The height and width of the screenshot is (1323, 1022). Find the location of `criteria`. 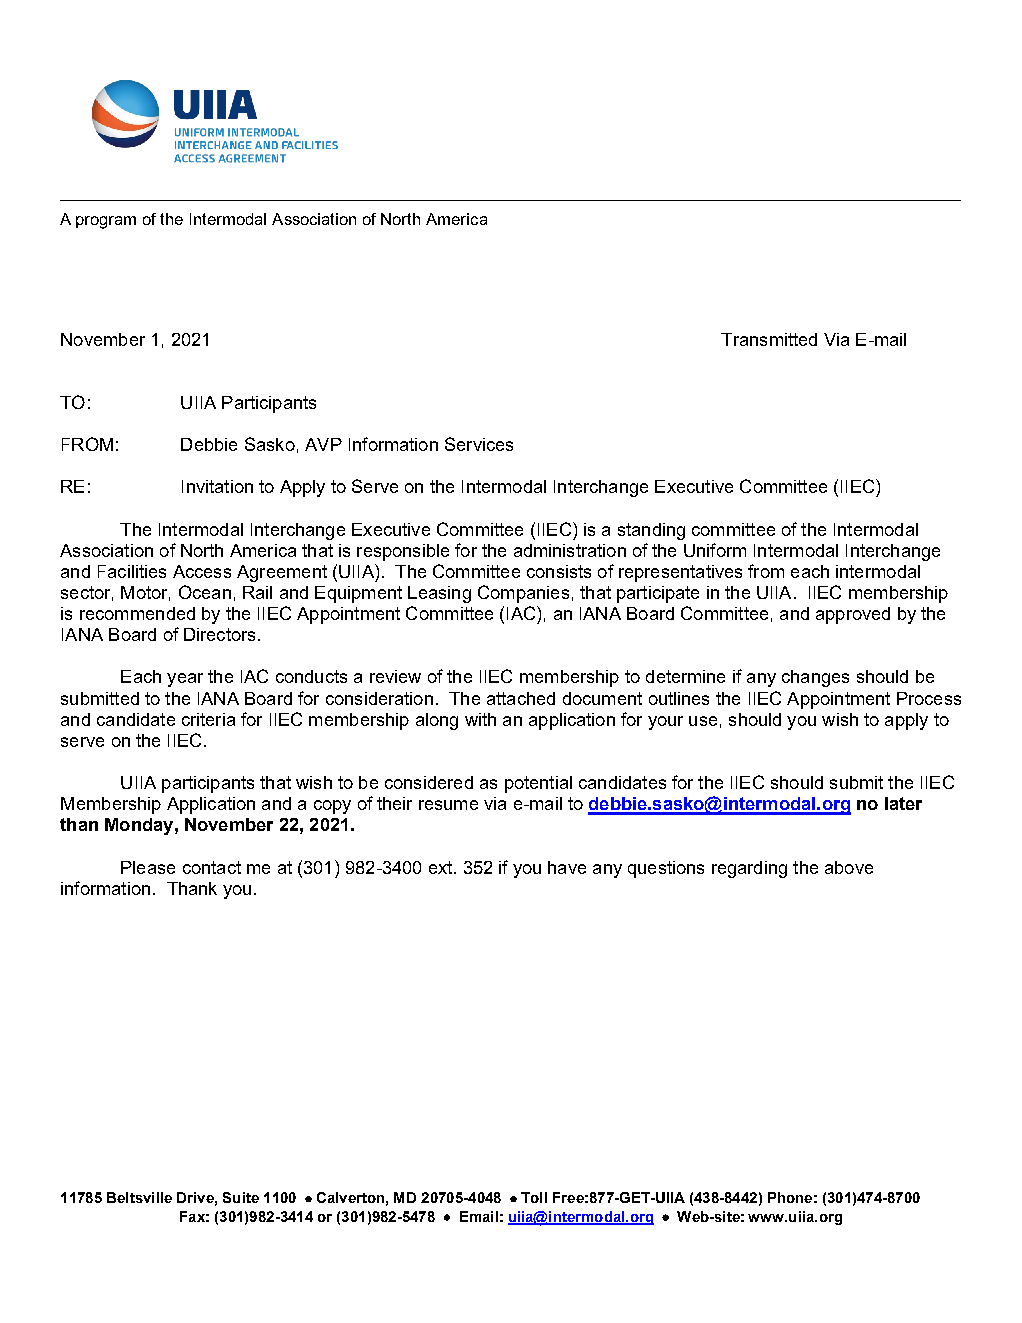

criteria is located at coordinates (208, 719).
